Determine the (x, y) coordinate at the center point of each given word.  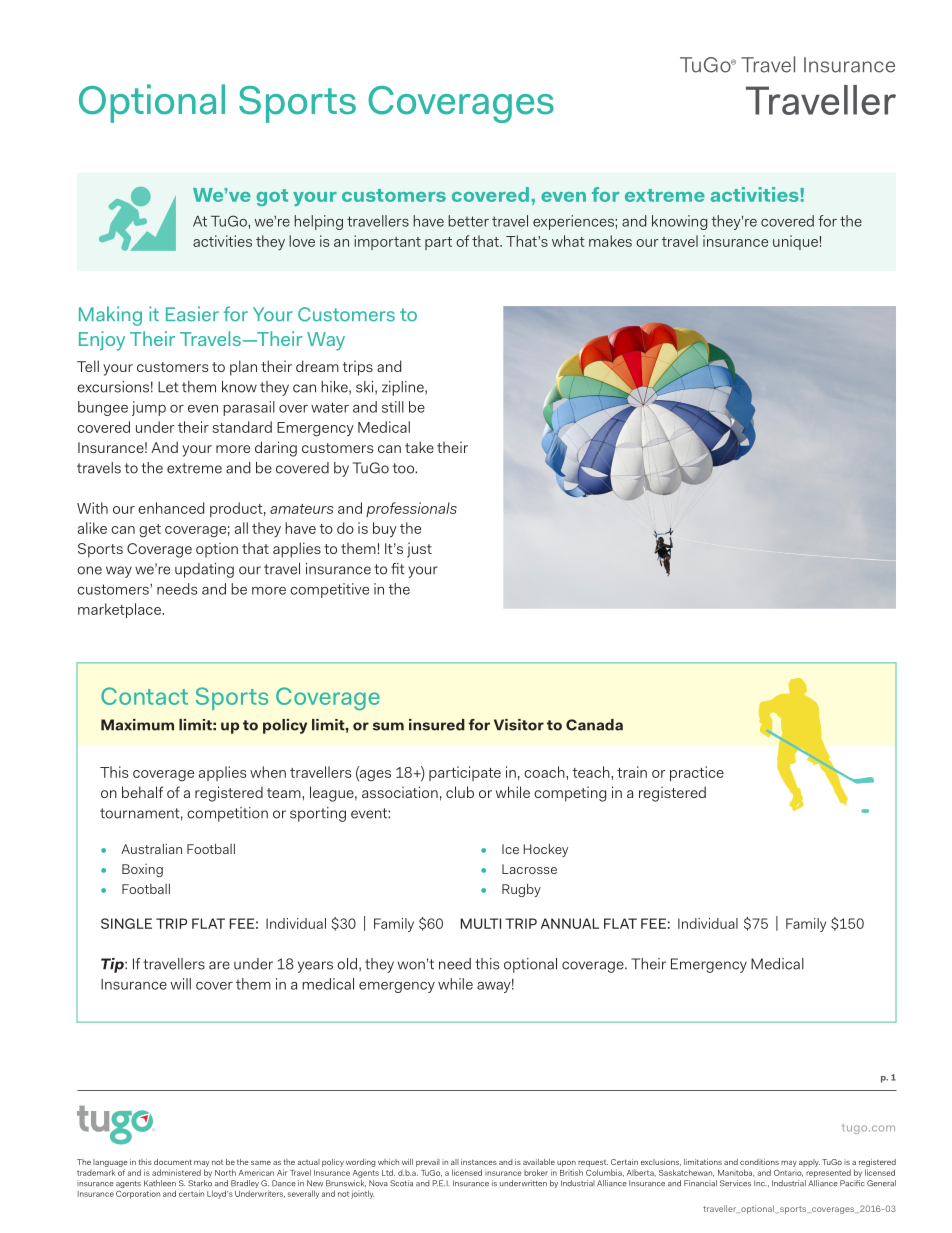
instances (479, 1162)
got (272, 197)
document (173, 1162)
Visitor (519, 725)
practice (697, 773)
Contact (144, 696)
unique (795, 242)
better (468, 221)
